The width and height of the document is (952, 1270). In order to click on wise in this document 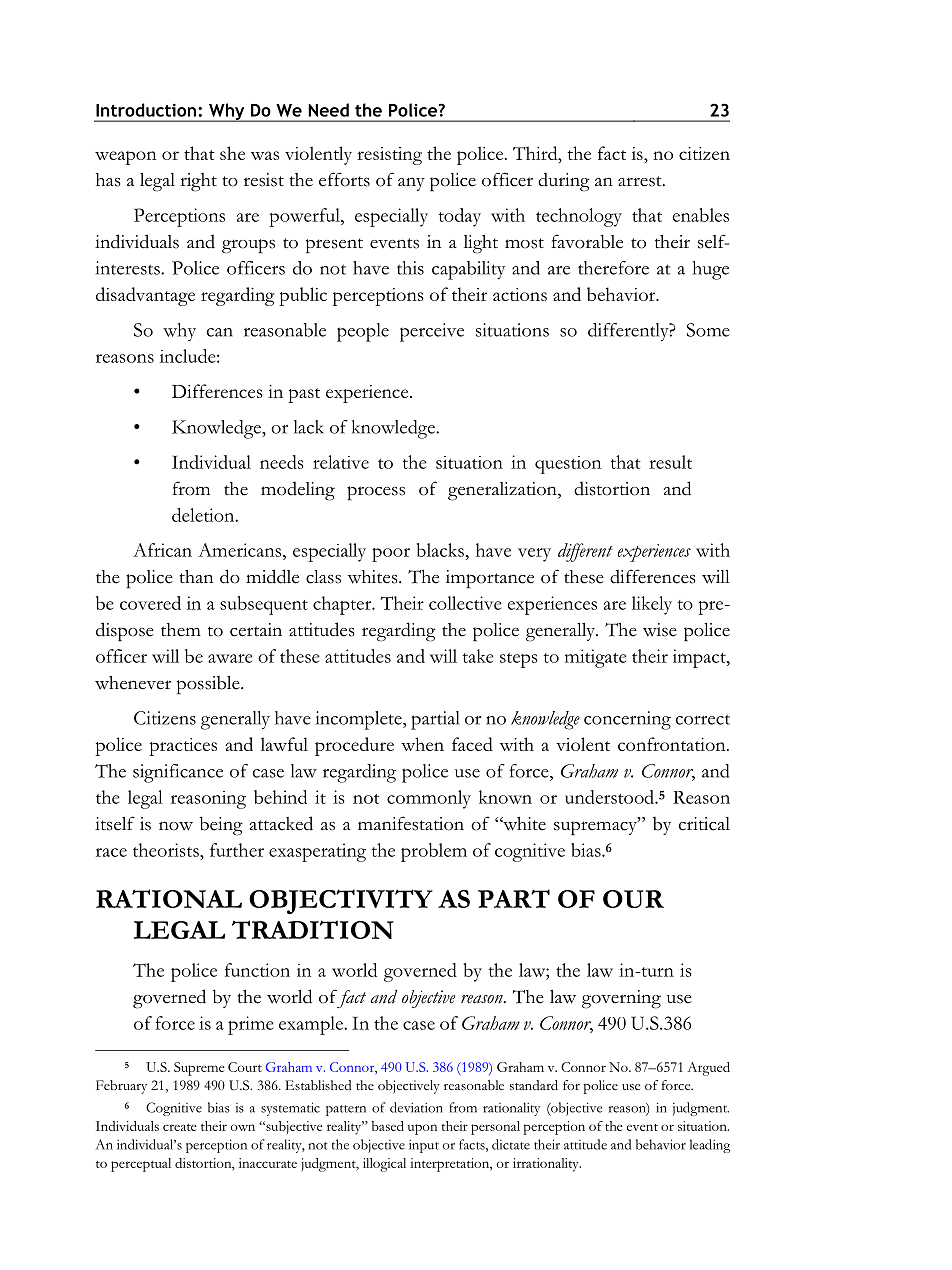, I will do `click(660, 630)`.
